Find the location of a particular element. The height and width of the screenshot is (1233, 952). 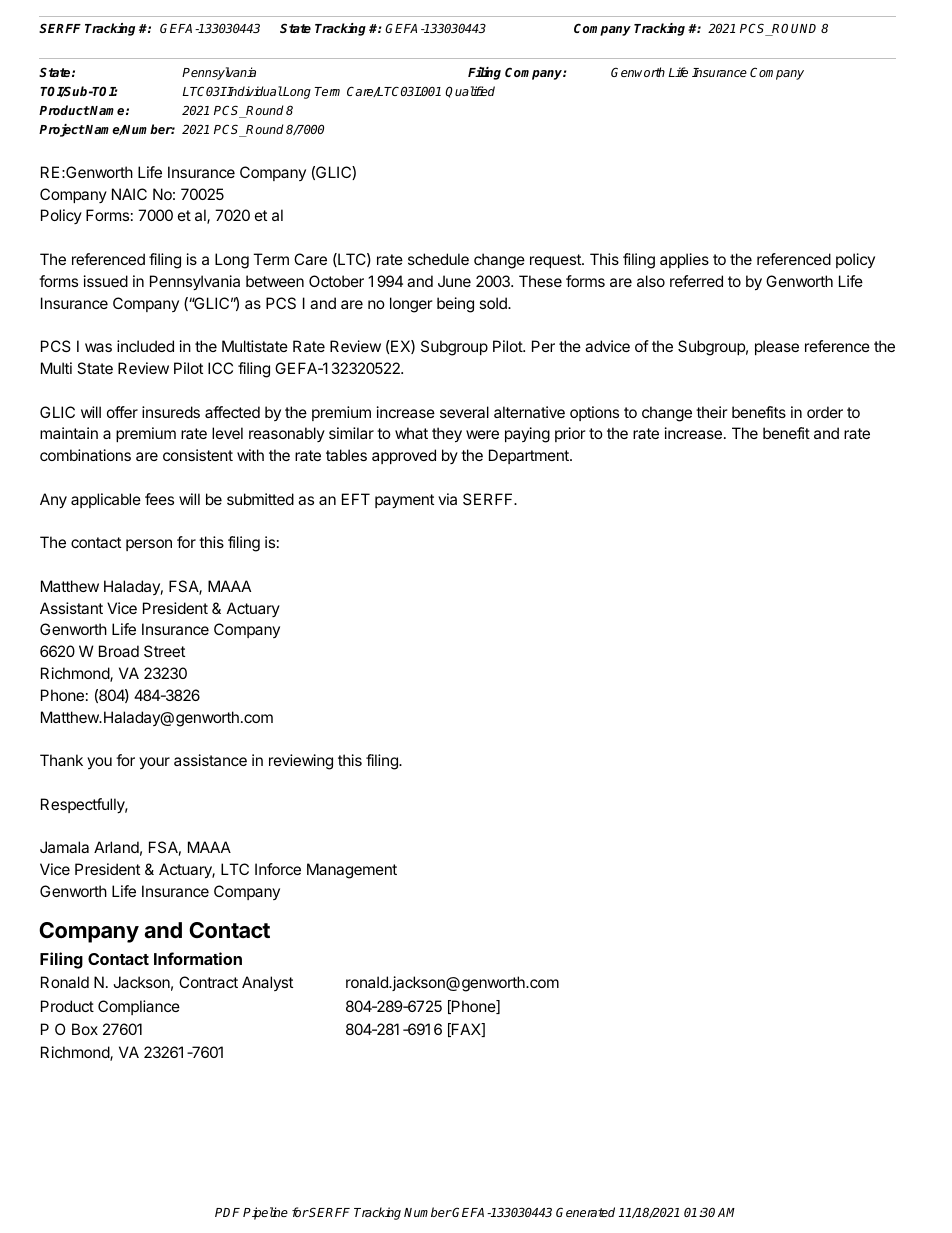

Pipeline is located at coordinates (265, 1213).
